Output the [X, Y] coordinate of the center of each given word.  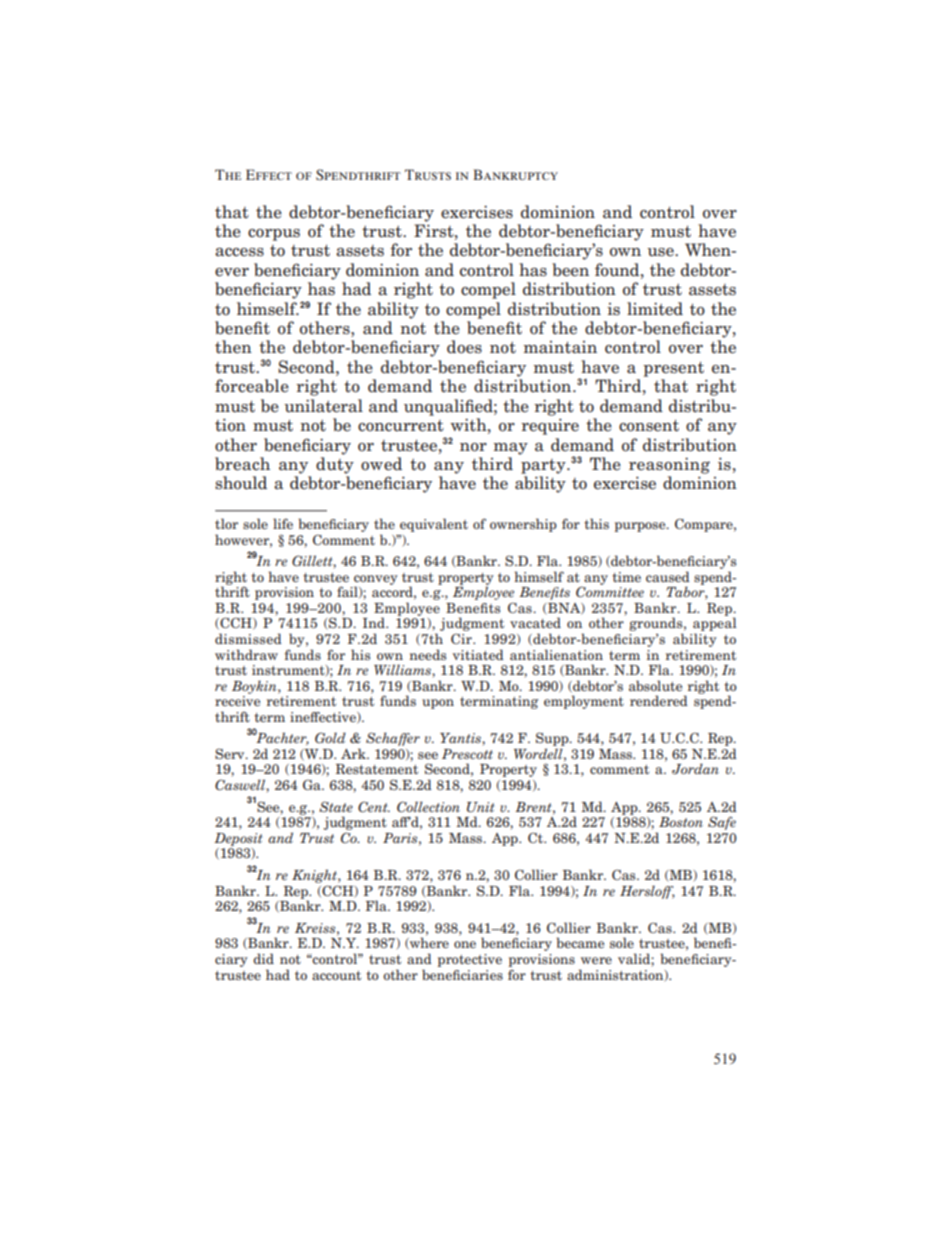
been [570, 270]
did [263, 958]
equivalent [434, 525]
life [283, 523]
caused [668, 576]
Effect [269, 174]
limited [655, 309]
